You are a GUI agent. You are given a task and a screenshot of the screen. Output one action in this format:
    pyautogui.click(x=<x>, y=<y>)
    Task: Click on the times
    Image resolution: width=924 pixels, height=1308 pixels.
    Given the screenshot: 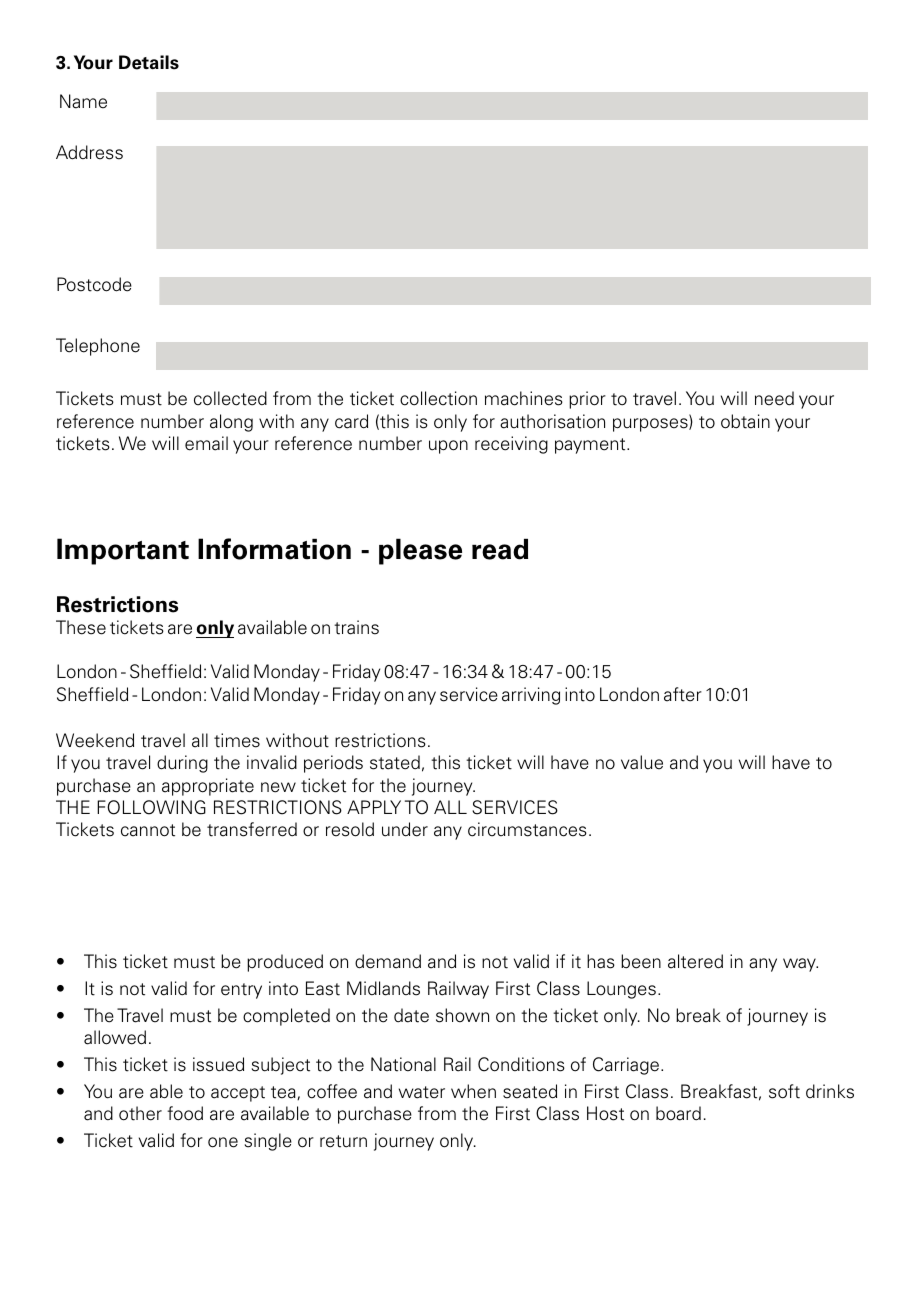 What is the action you would take?
    pyautogui.click(x=237, y=740)
